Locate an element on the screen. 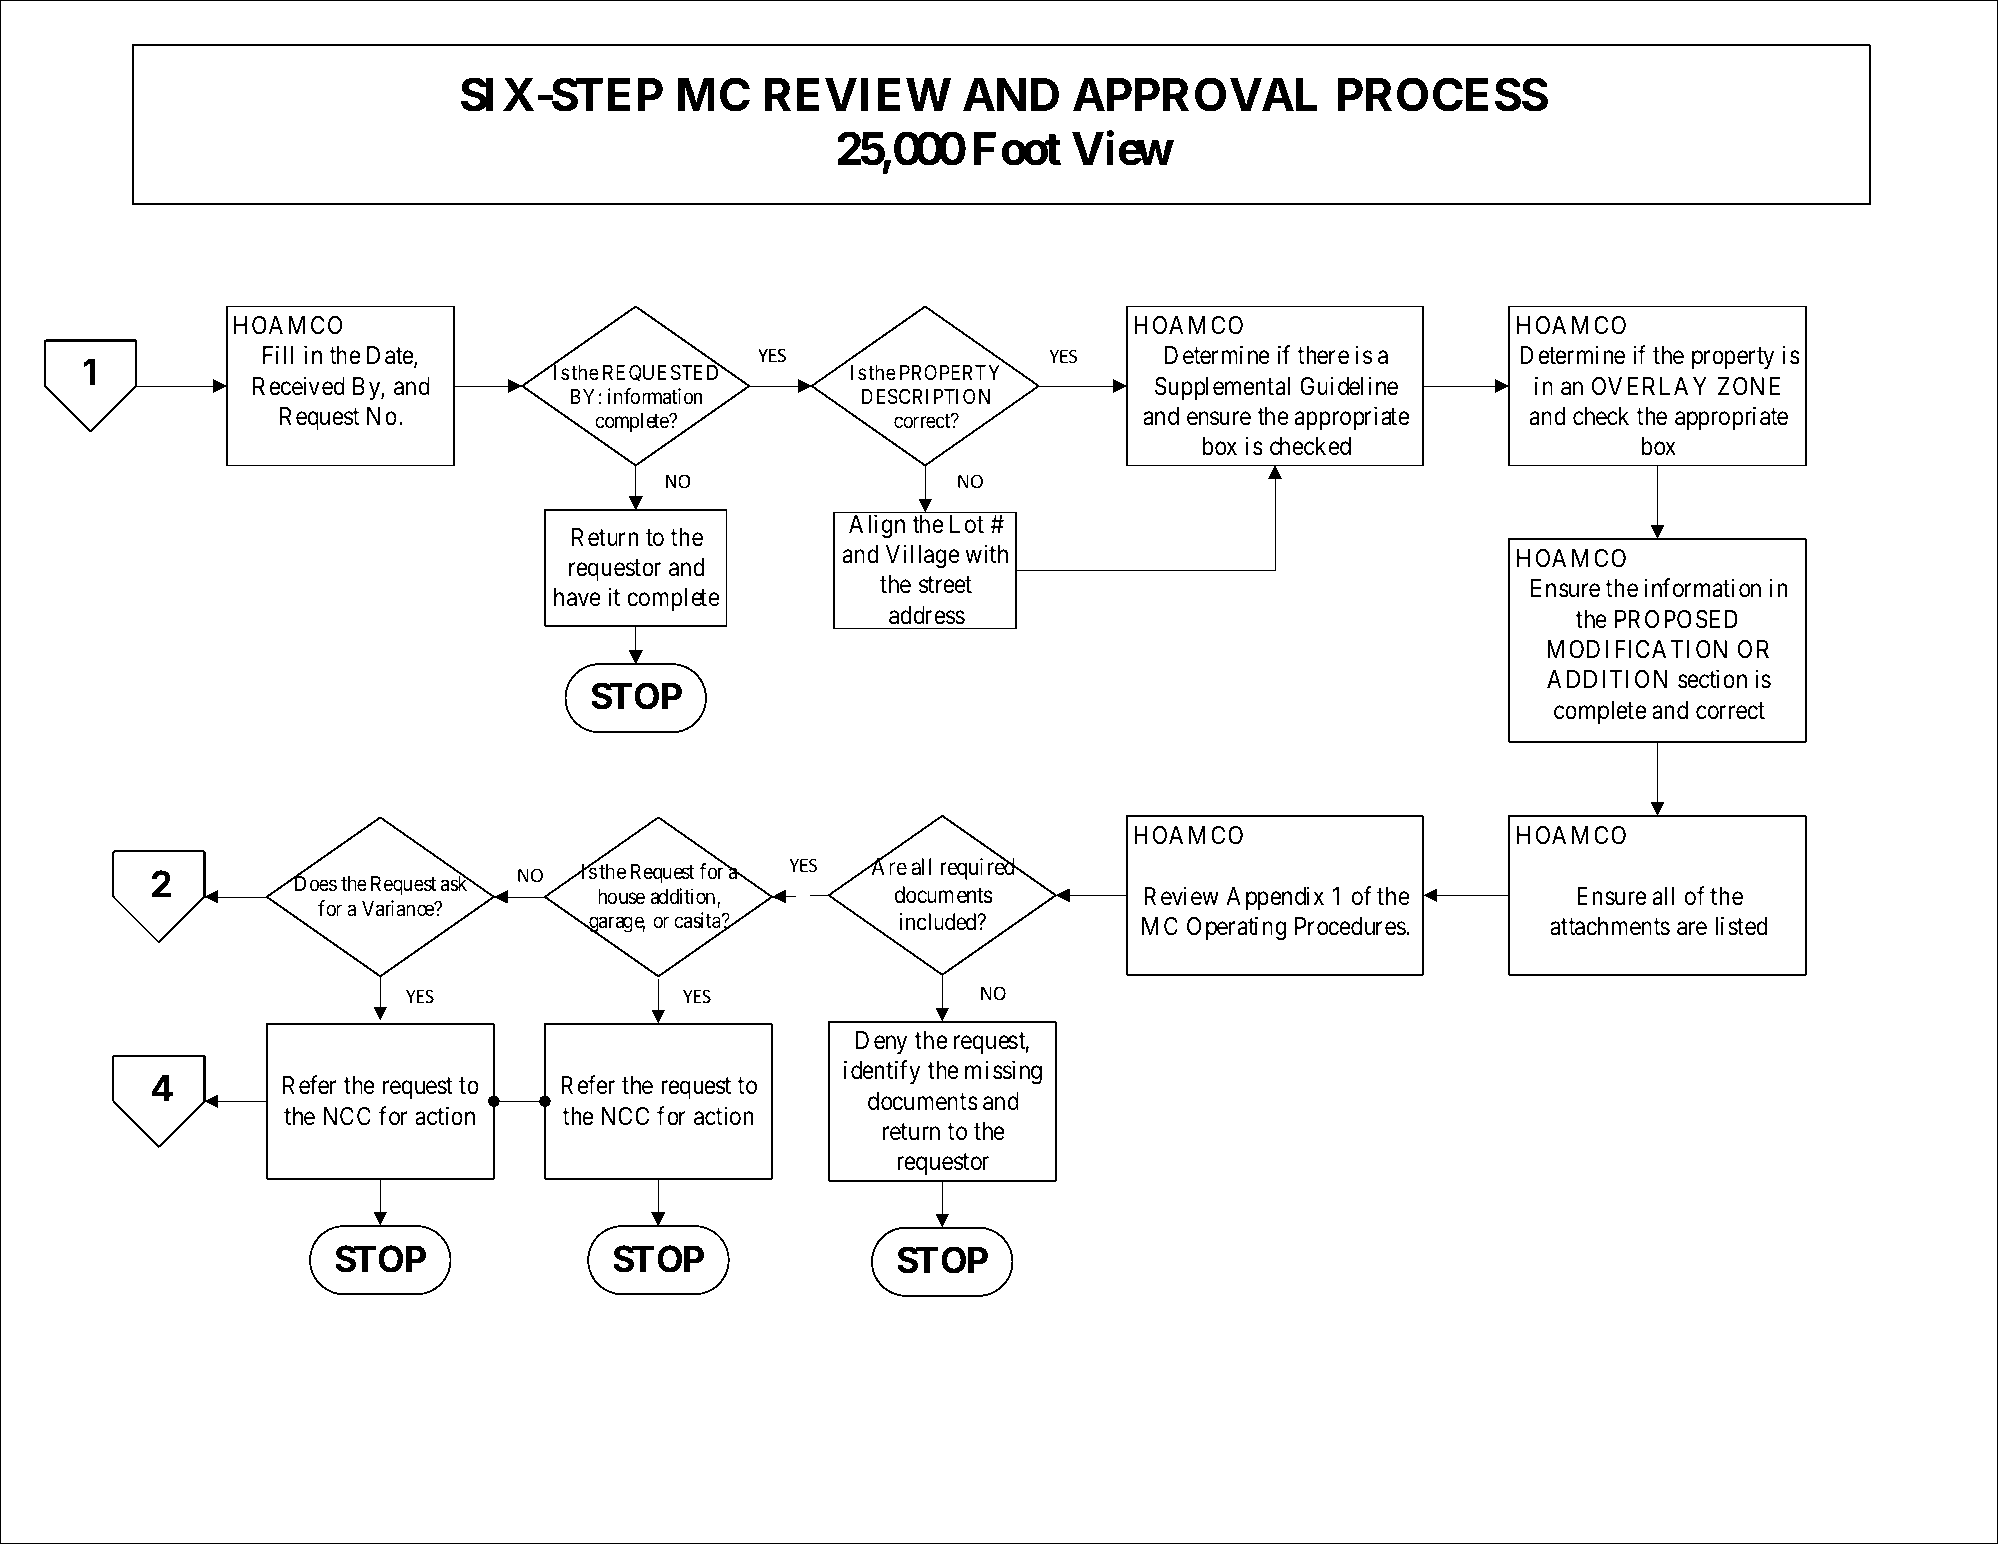  listed is located at coordinates (1741, 926).
